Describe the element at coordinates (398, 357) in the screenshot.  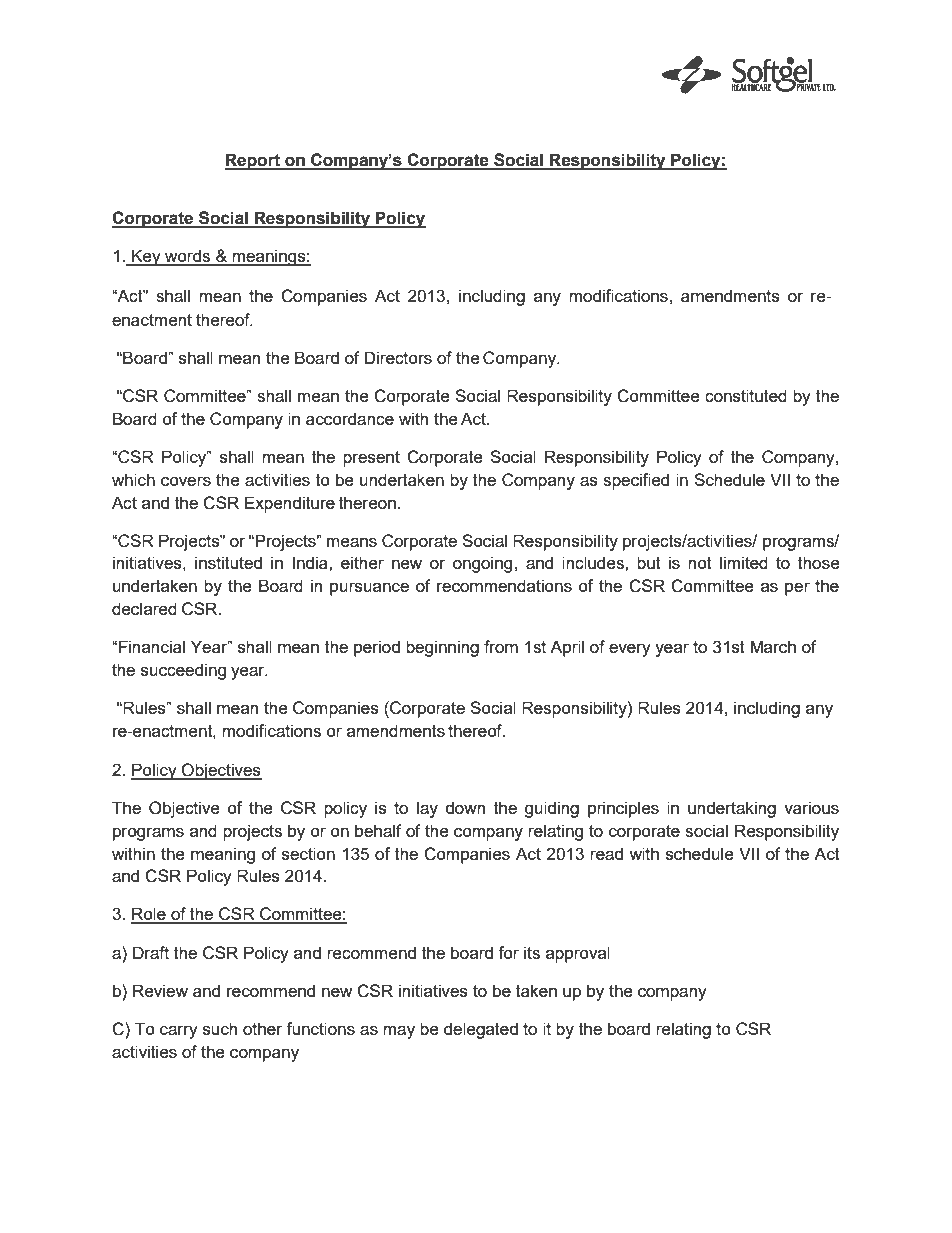
I see `Directors` at that location.
